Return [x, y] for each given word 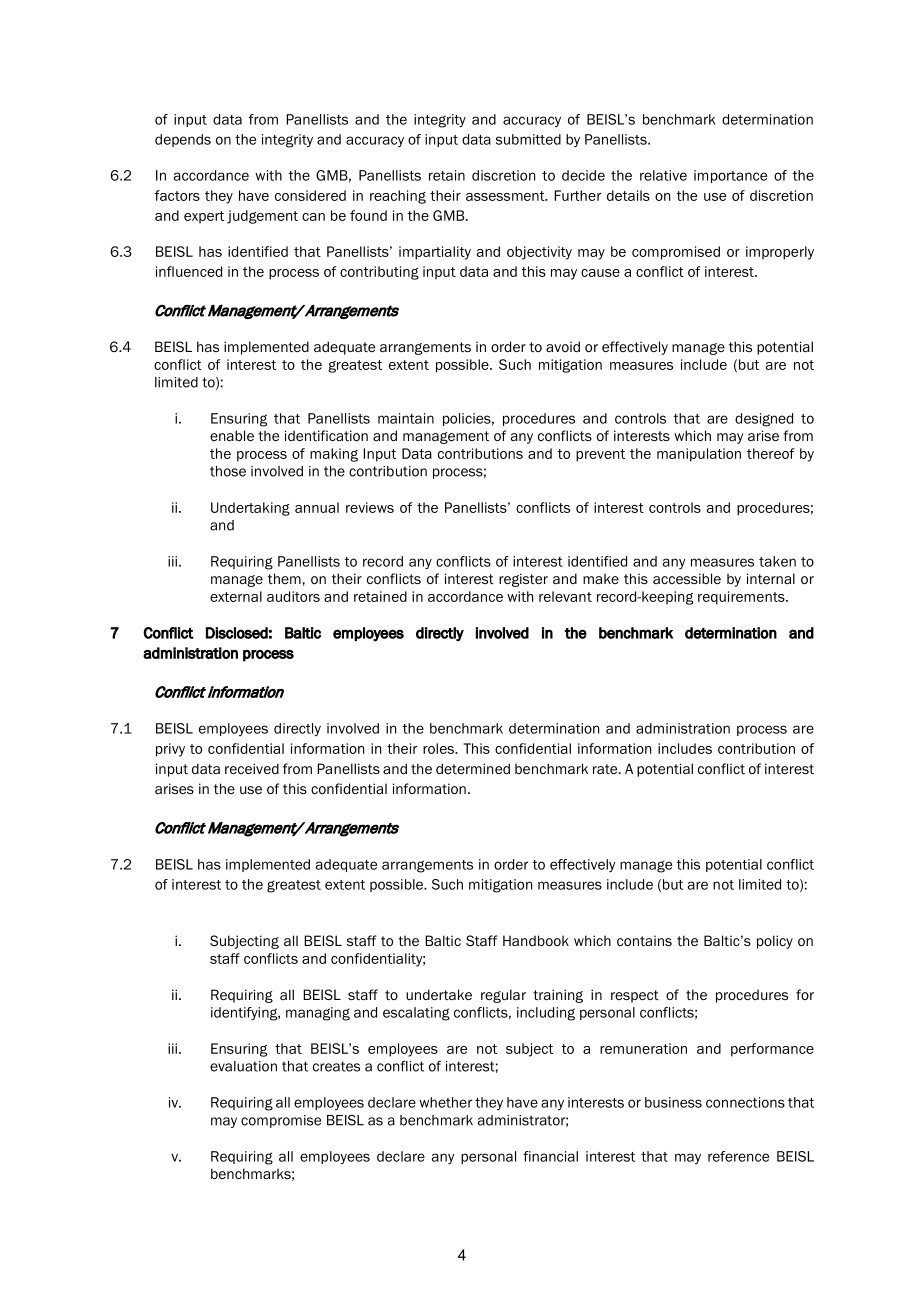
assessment [506, 196]
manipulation [699, 455]
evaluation [243, 1066]
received [252, 768]
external [236, 596]
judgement [262, 217]
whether [445, 1102]
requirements [742, 598]
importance [730, 176]
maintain [406, 418]
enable [232, 435]
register [523, 580]
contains [644, 940]
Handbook [536, 940]
